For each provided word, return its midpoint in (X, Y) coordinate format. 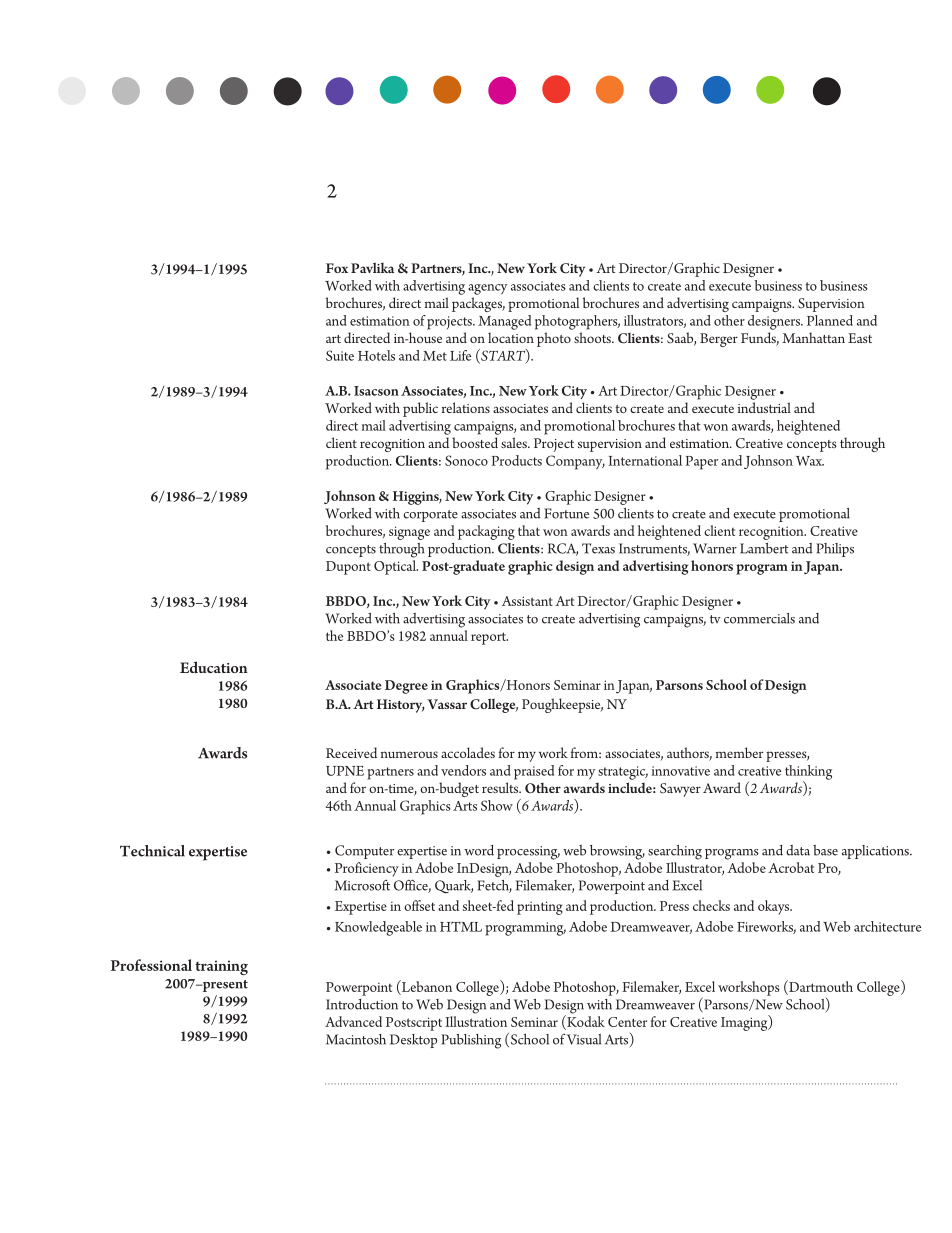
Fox (337, 268)
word (479, 850)
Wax (810, 461)
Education (214, 667)
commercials (759, 618)
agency (488, 289)
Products (516, 460)
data (798, 850)
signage (409, 533)
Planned (830, 320)
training (221, 967)
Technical (152, 851)
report (489, 638)
